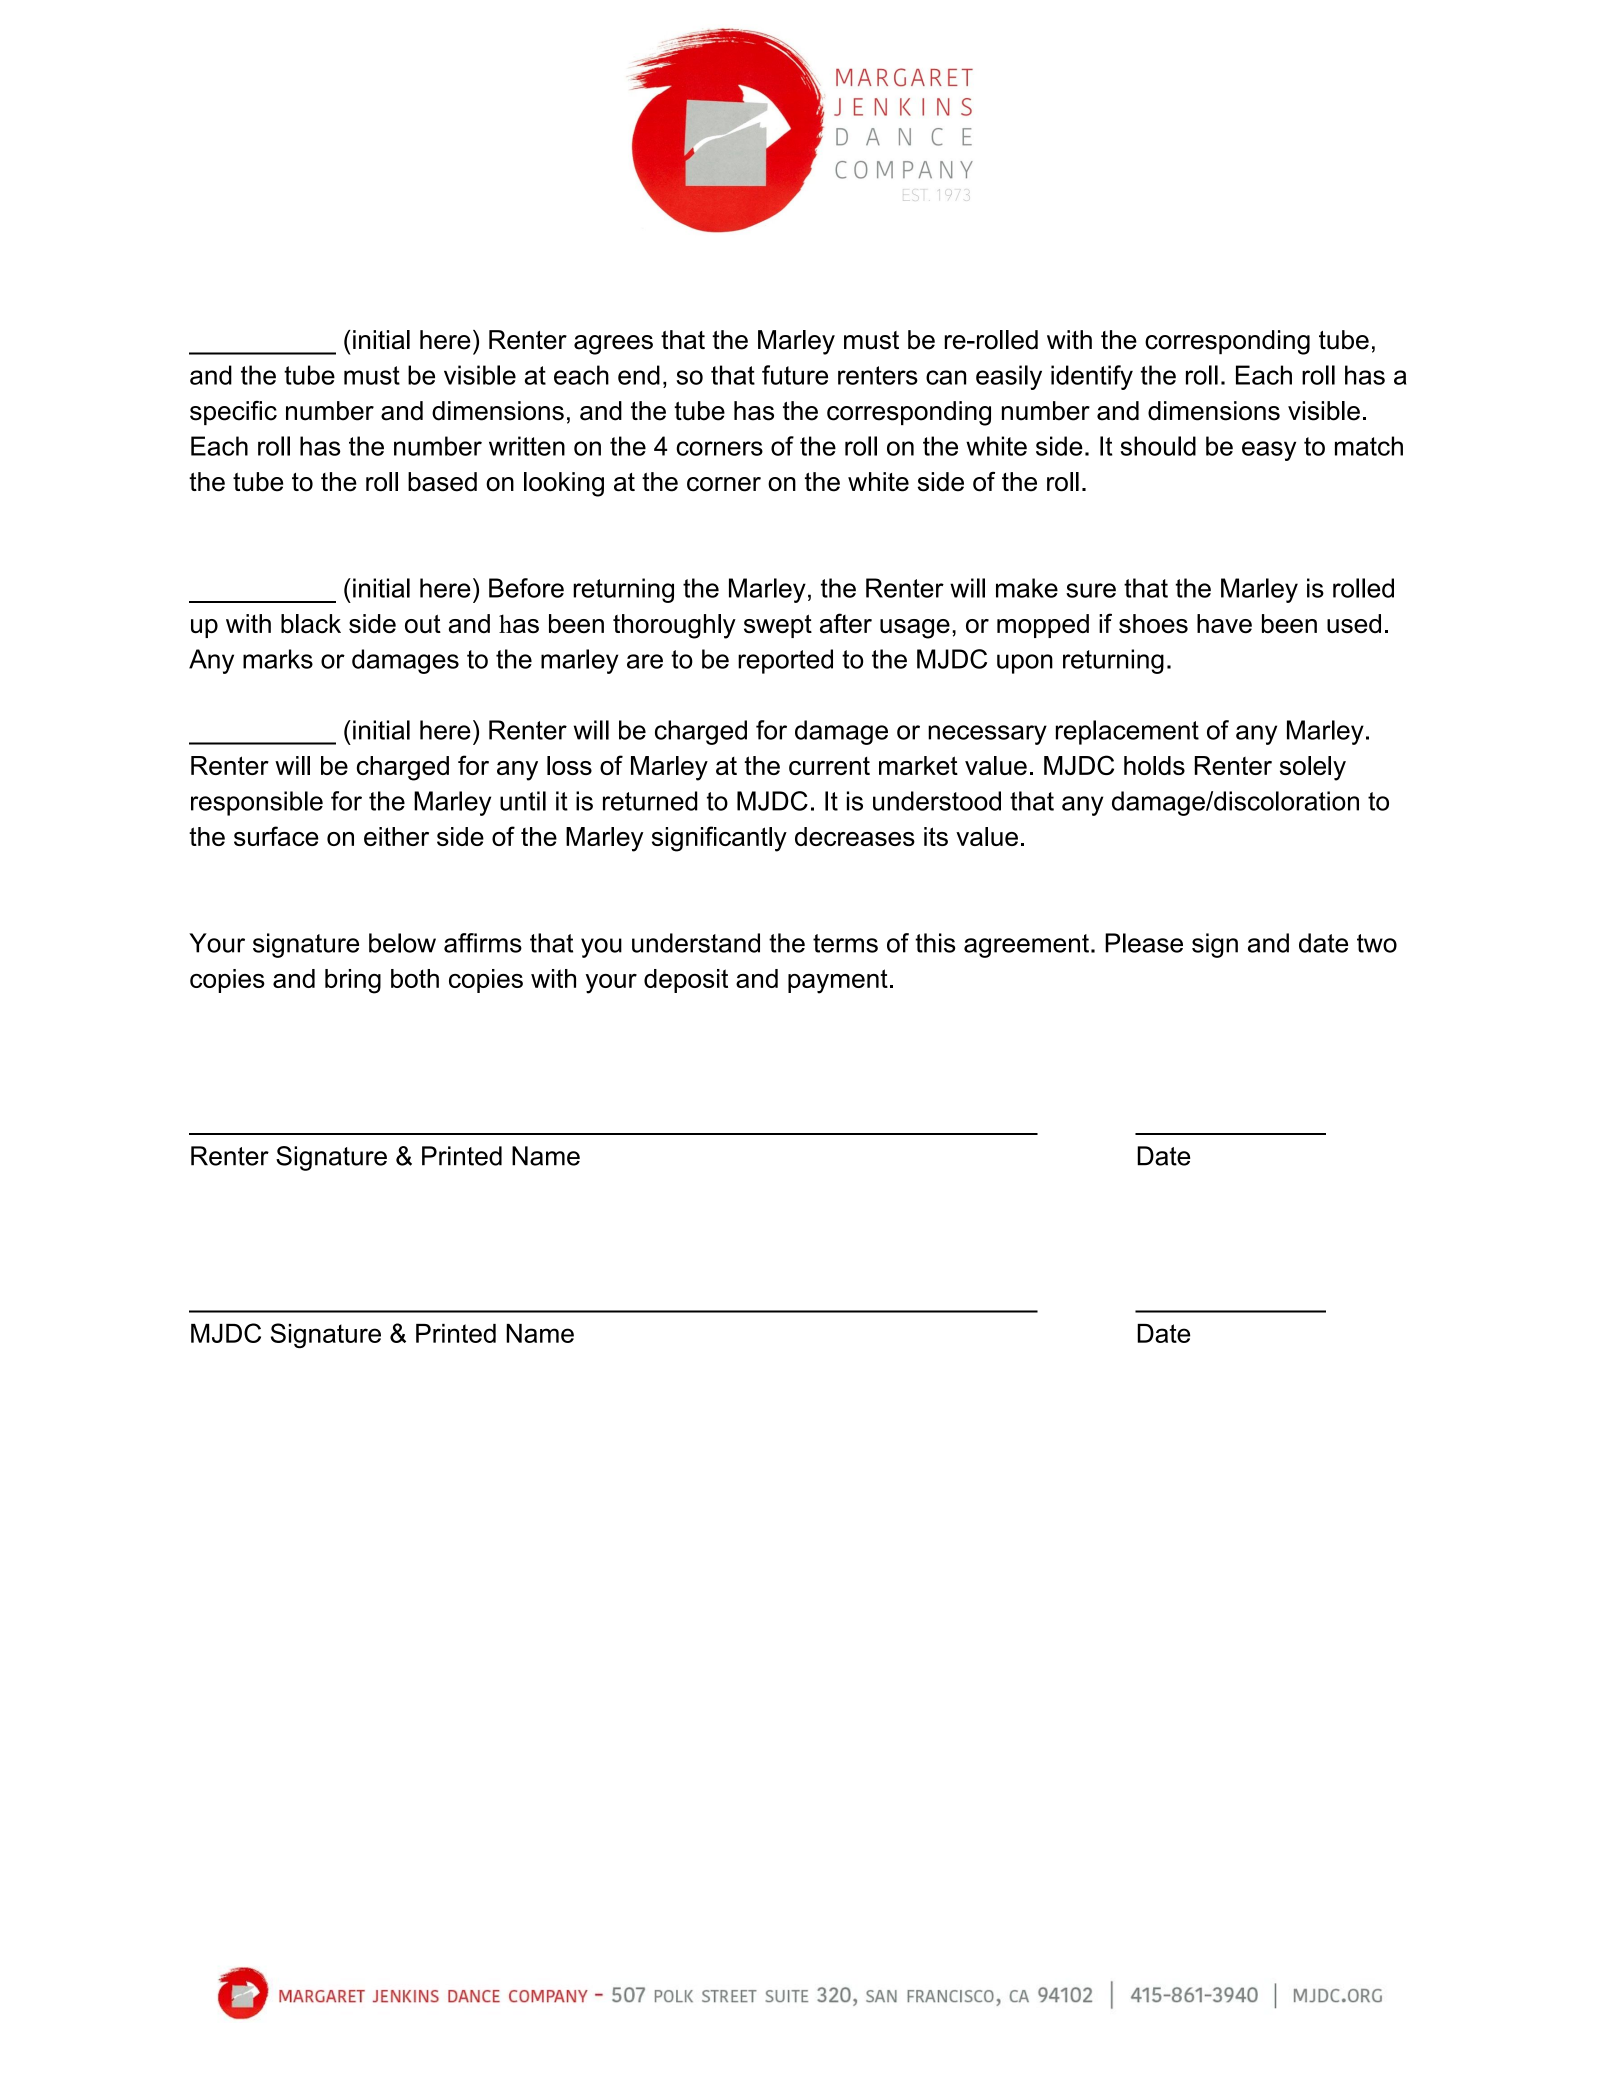  Describe the element at coordinates (278, 659) in the screenshot. I see `marks` at that location.
